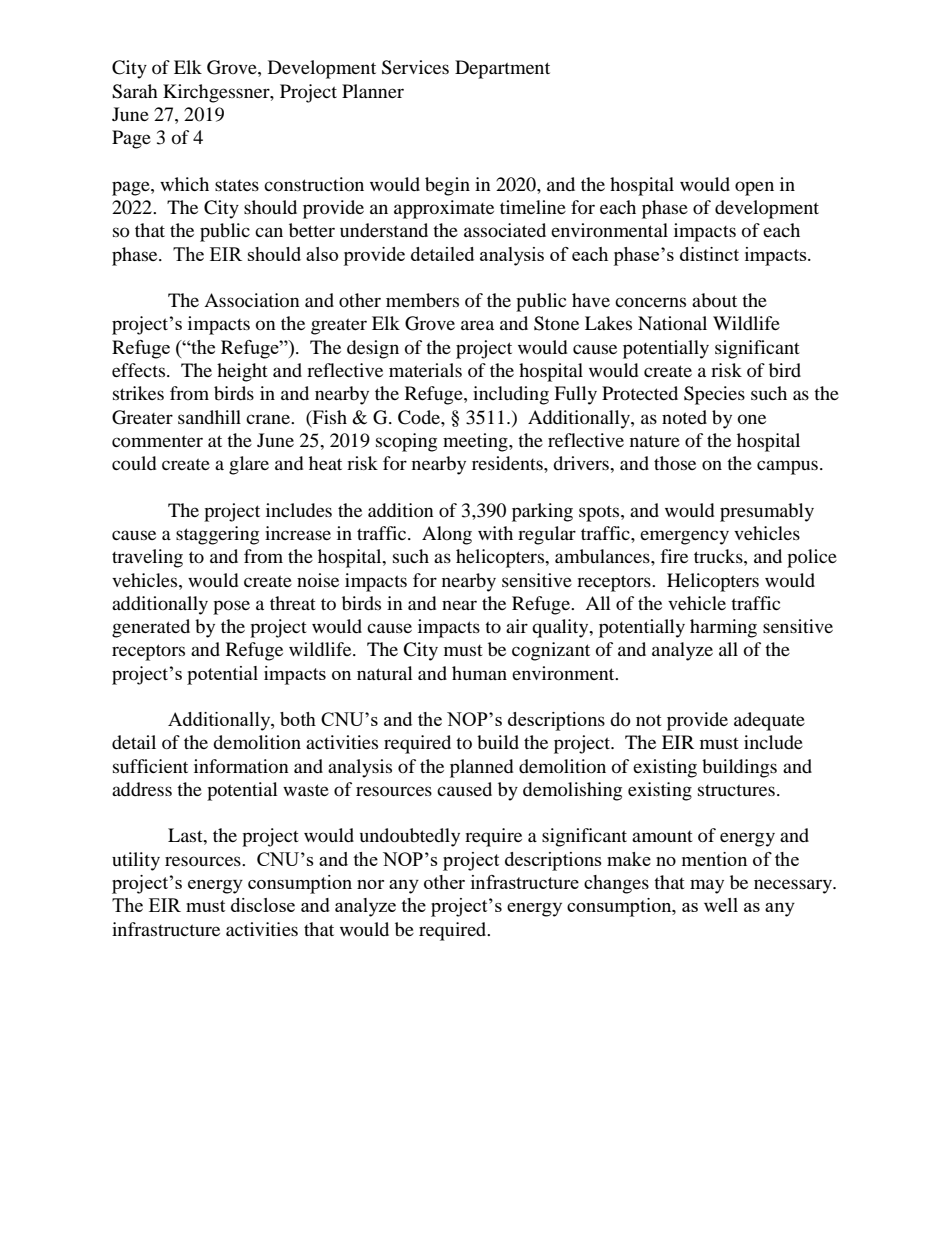 Image resolution: width=952 pixels, height=1233 pixels. What do you see at coordinates (754, 188) in the image?
I see `open` at bounding box center [754, 188].
